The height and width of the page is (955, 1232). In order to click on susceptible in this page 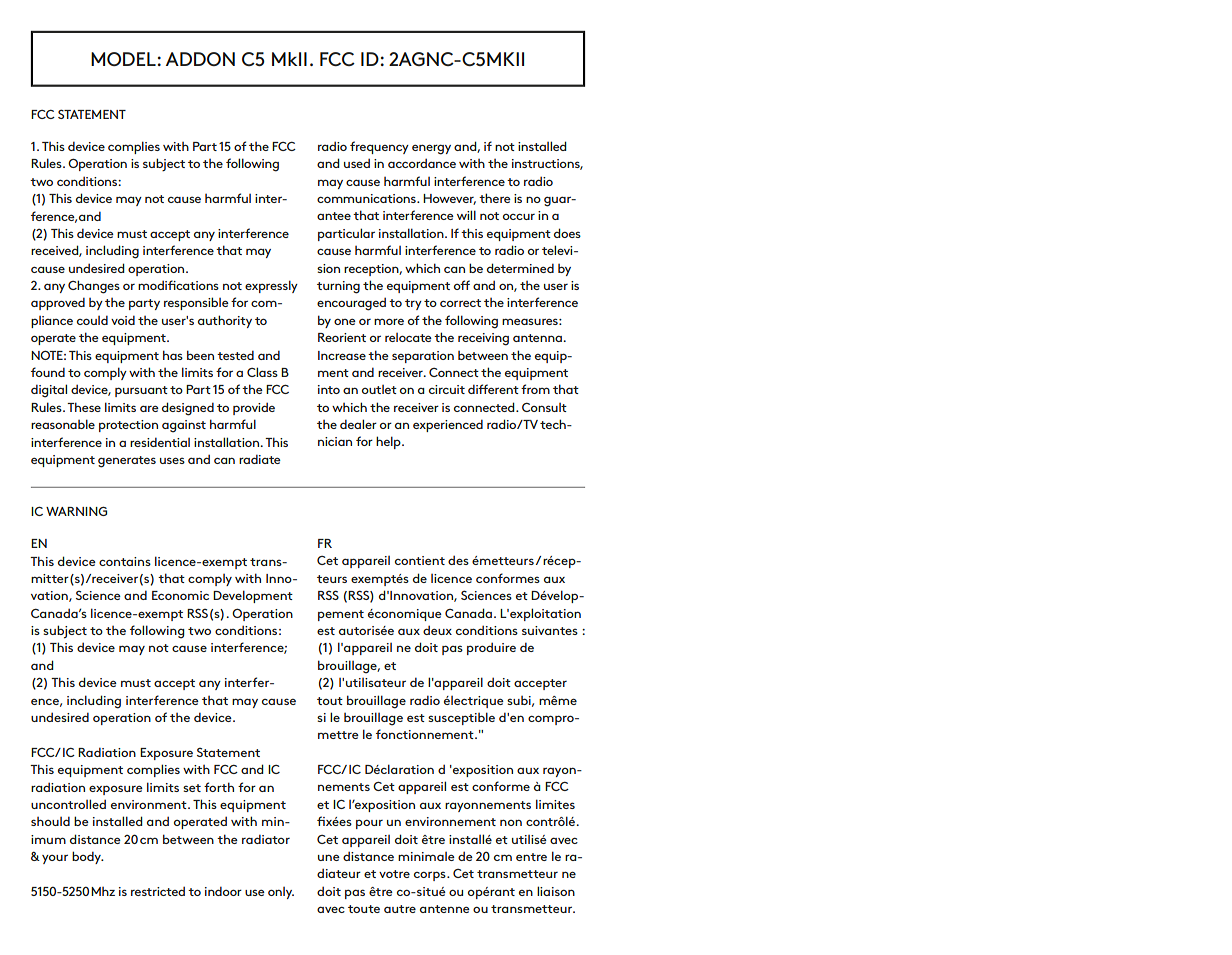, I will do `click(461, 718)`.
